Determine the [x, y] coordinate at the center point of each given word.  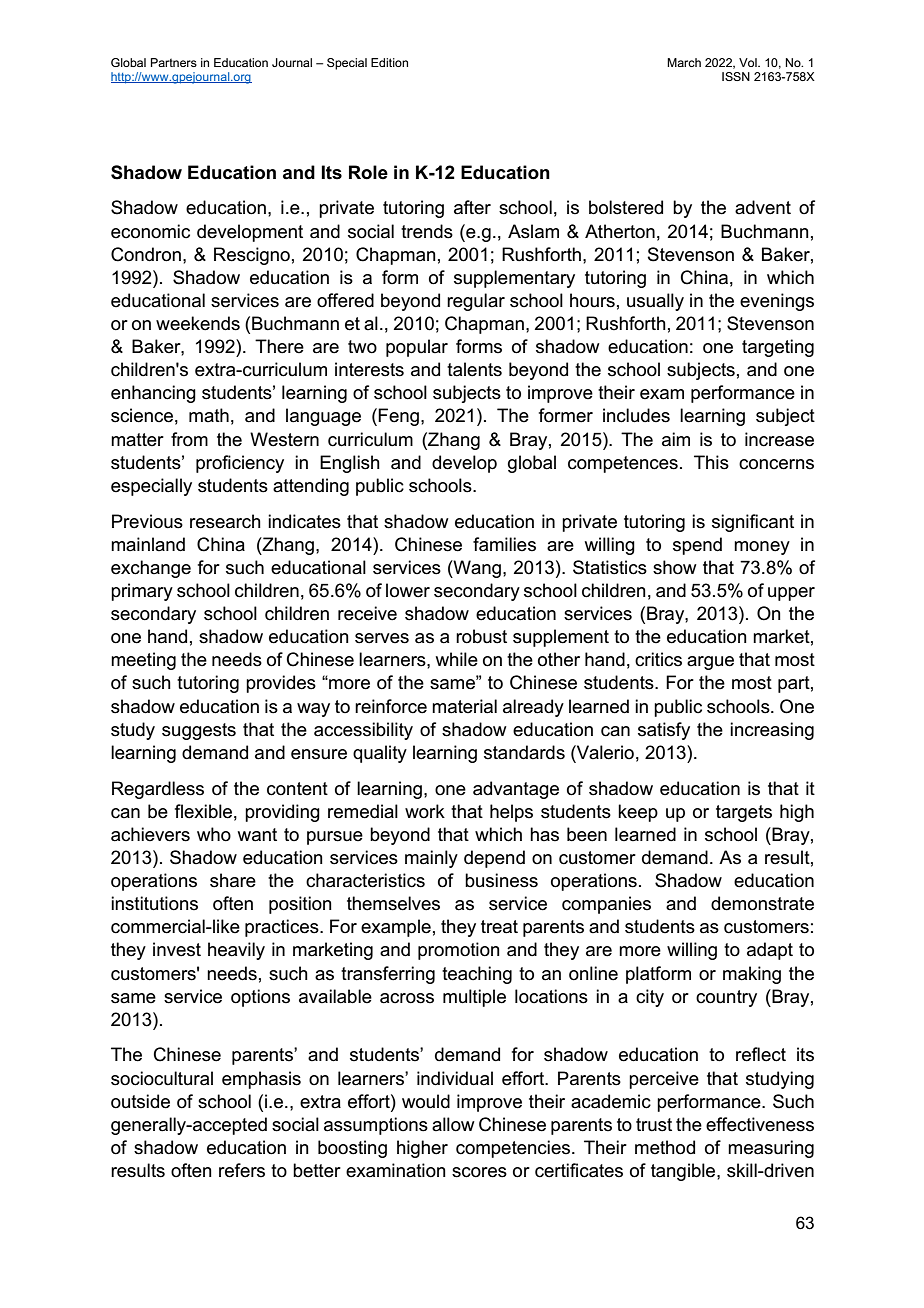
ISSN [736, 76]
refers [242, 1170]
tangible [684, 1172]
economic [150, 231]
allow [453, 1124]
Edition [389, 62]
